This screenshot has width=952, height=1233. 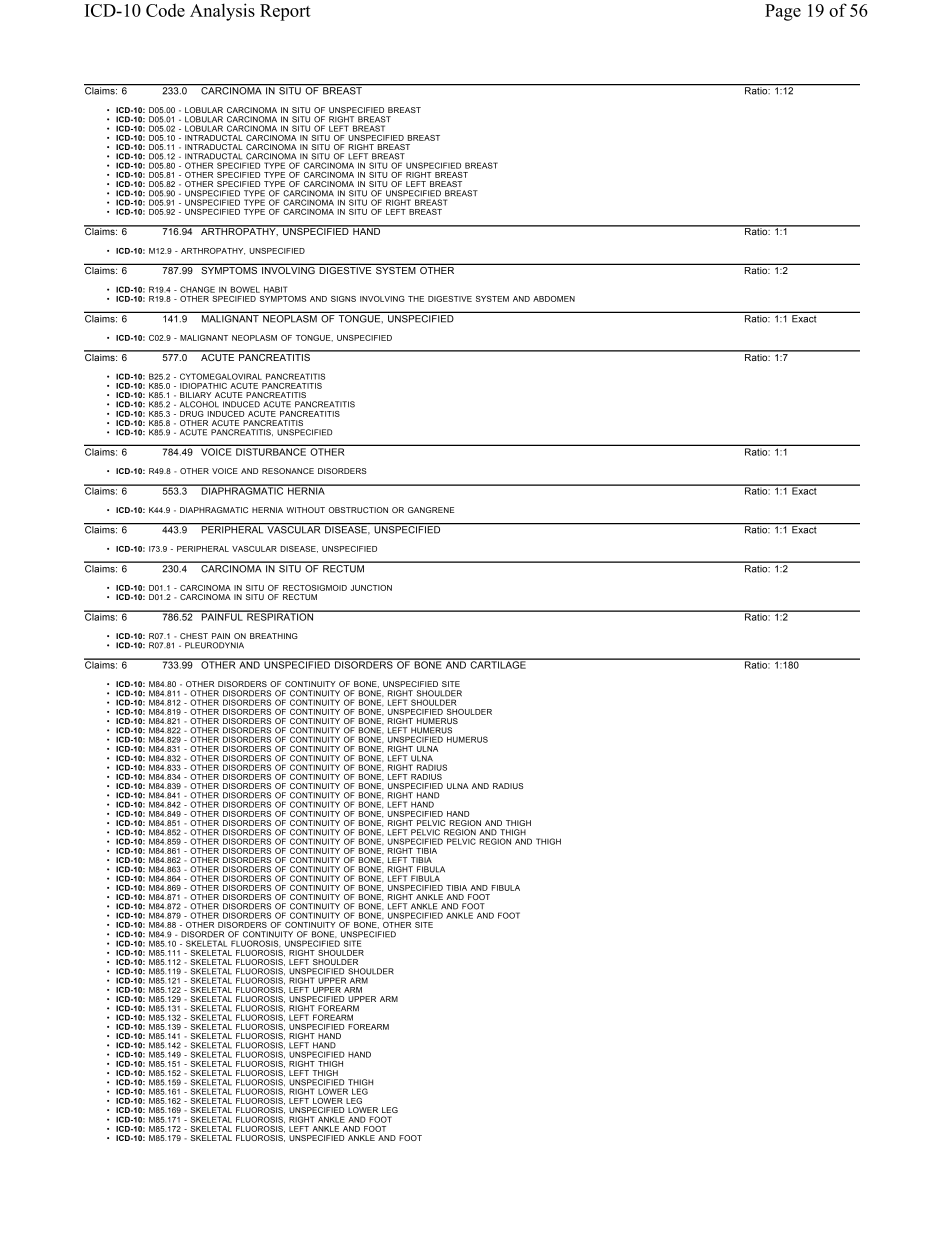 I want to click on BREATHING, so click(x=274, y=636).
